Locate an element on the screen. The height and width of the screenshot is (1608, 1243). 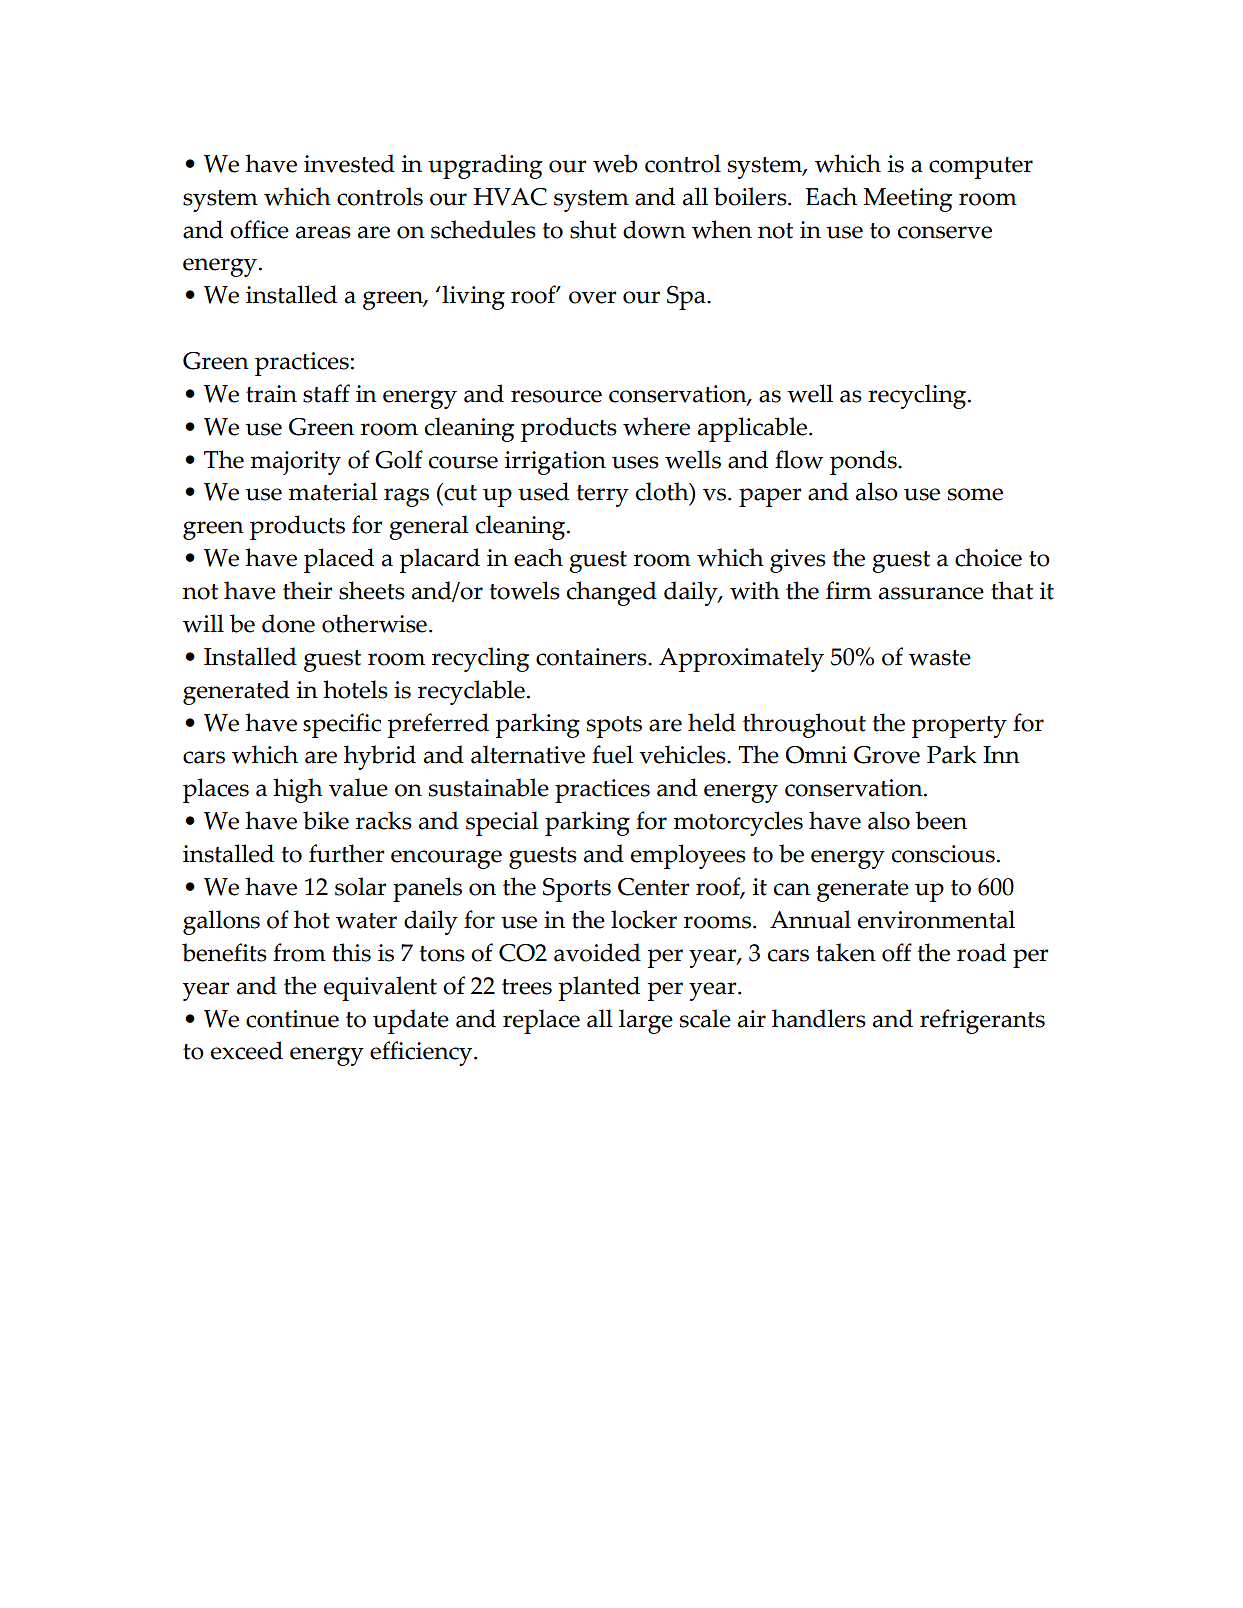
invested is located at coordinates (349, 163).
